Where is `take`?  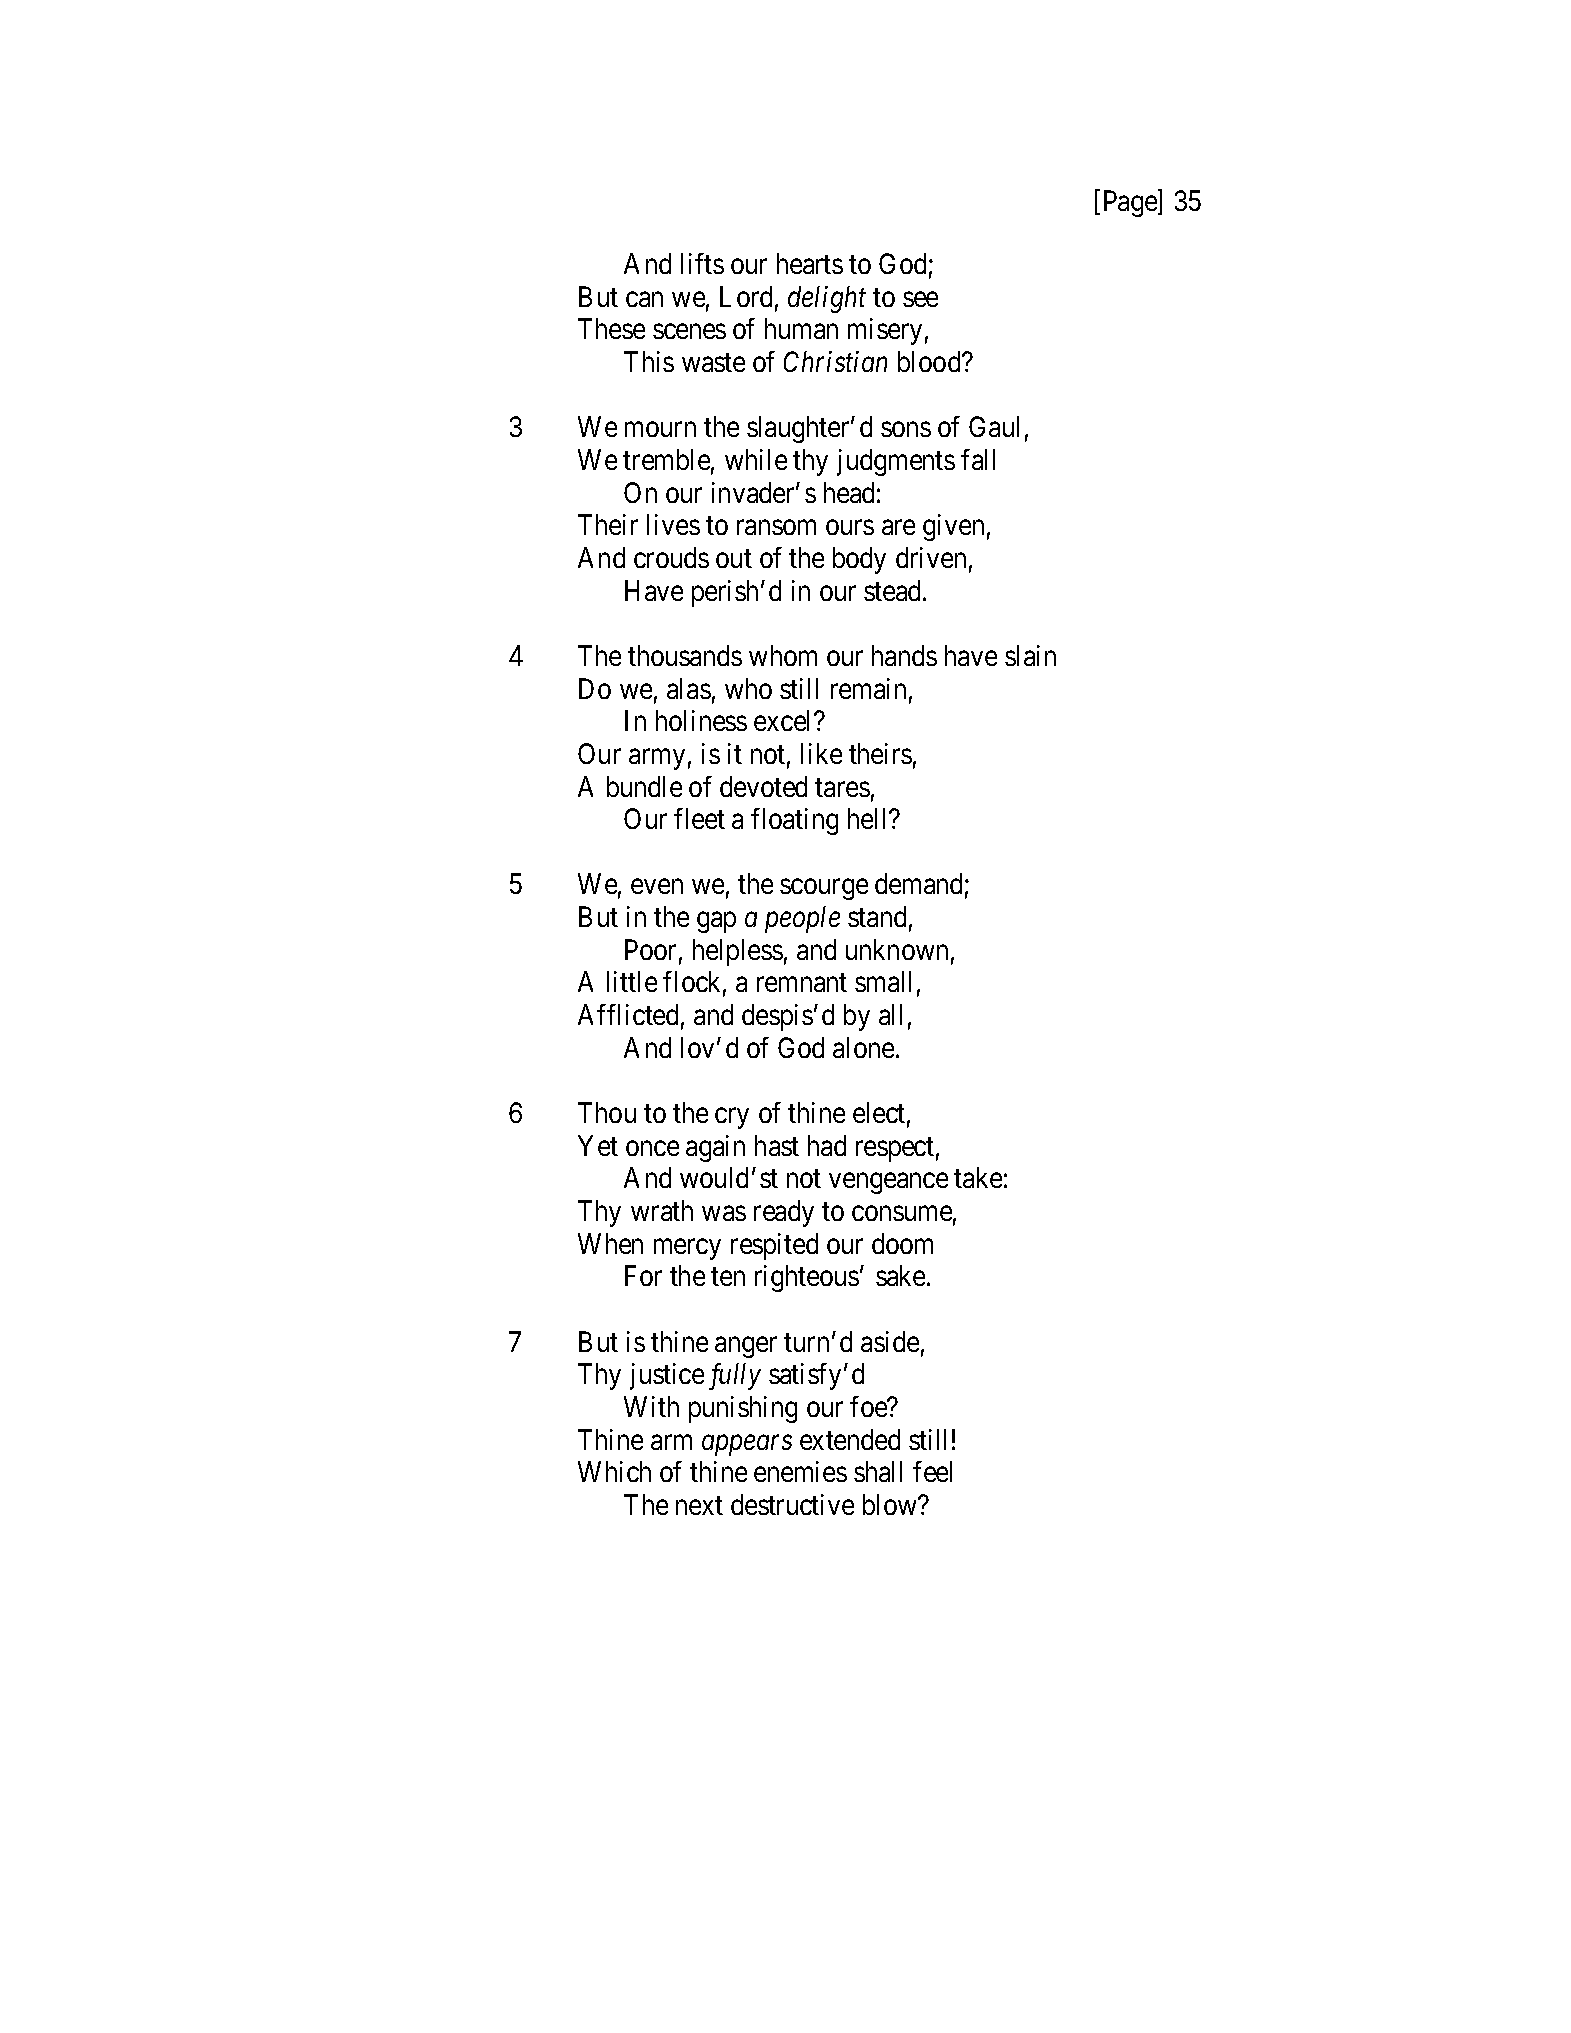 take is located at coordinates (978, 1177).
